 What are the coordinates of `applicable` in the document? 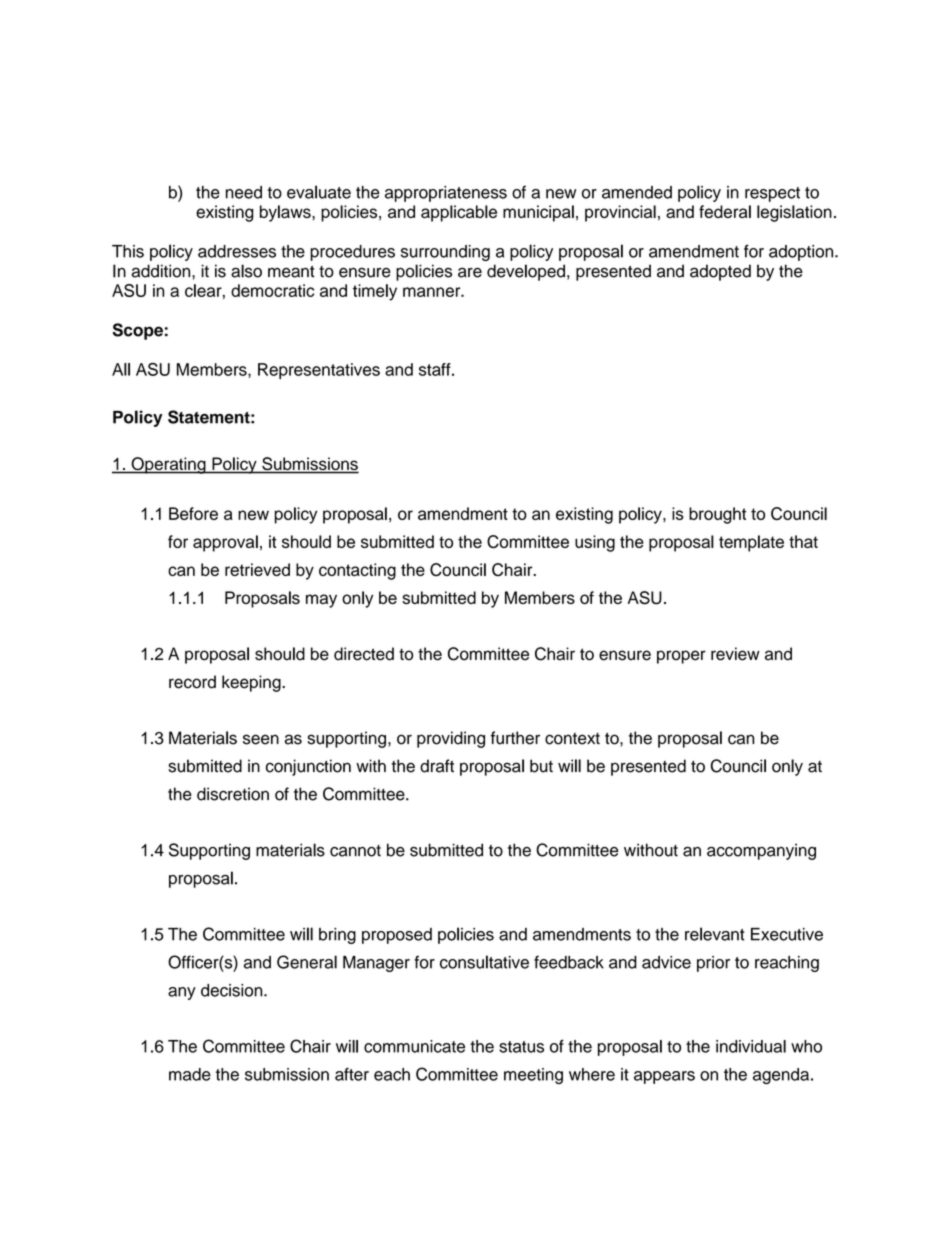 It's located at (459, 213).
